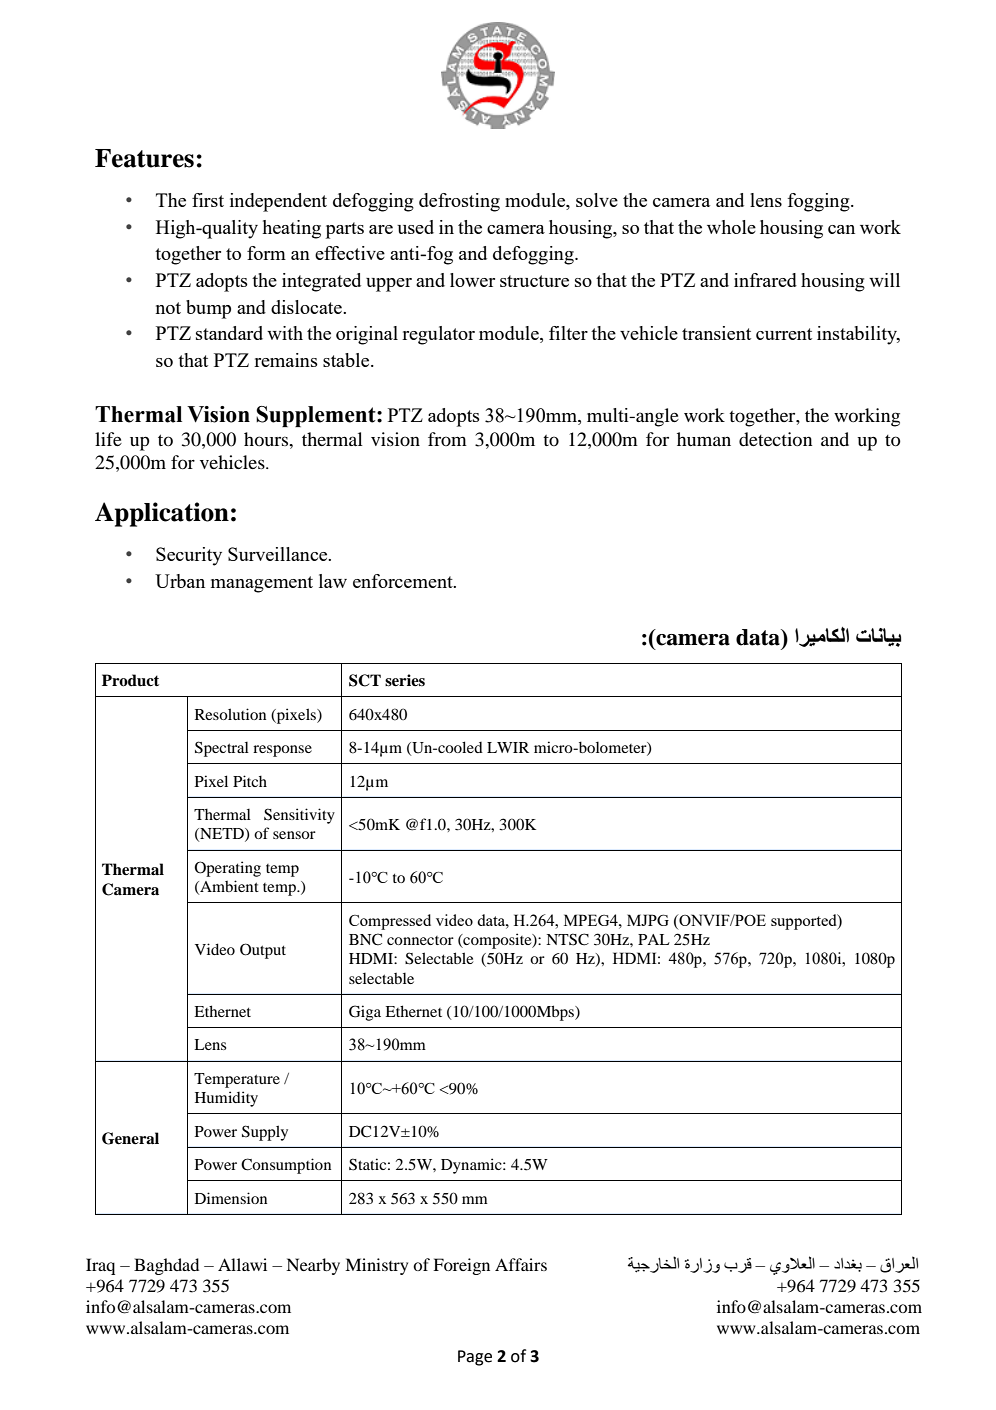 The image size is (996, 1410). Describe the element at coordinates (166, 1266) in the document. I see `Baghdad` at that location.
